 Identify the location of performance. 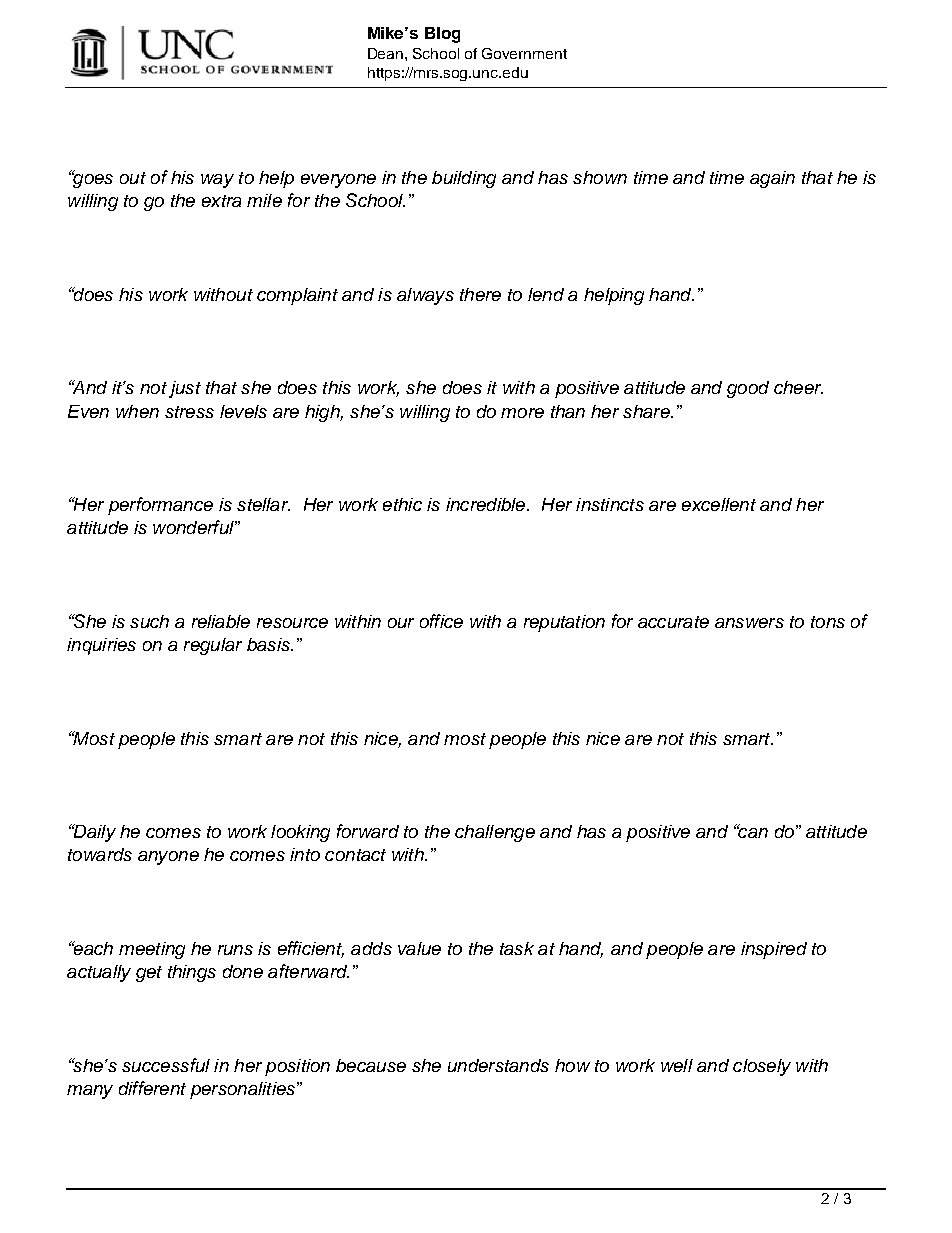
(160, 506).
